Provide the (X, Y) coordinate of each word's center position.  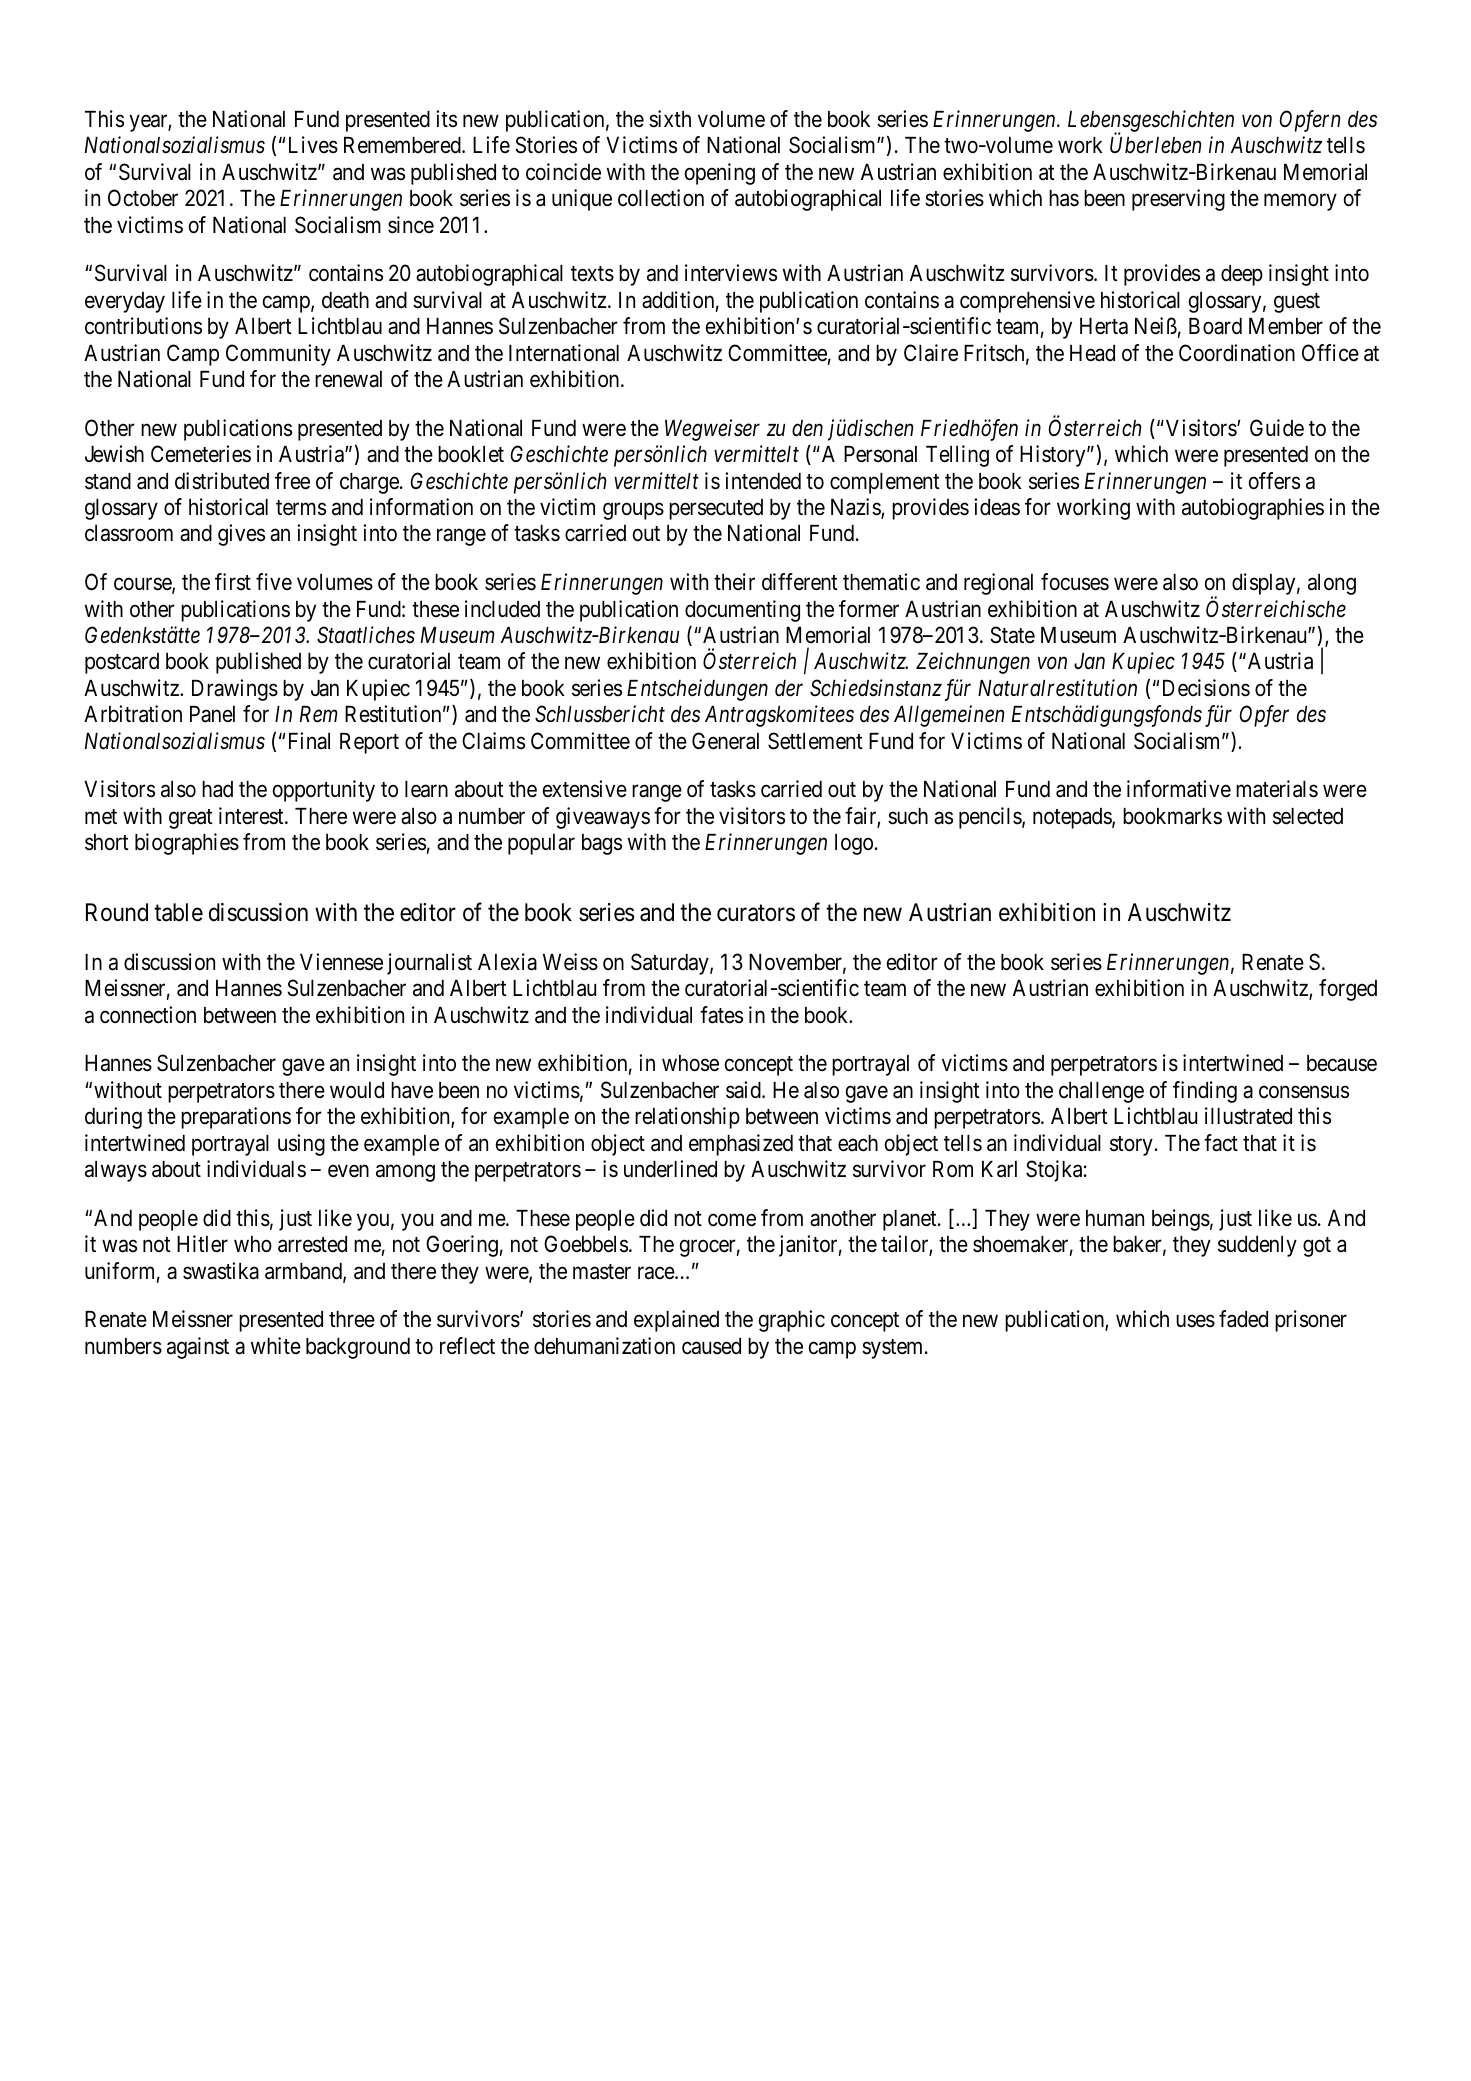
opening (720, 174)
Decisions (1206, 688)
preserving (1178, 200)
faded (1243, 1319)
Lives (313, 145)
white (276, 1346)
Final (309, 741)
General (725, 741)
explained (676, 1321)
